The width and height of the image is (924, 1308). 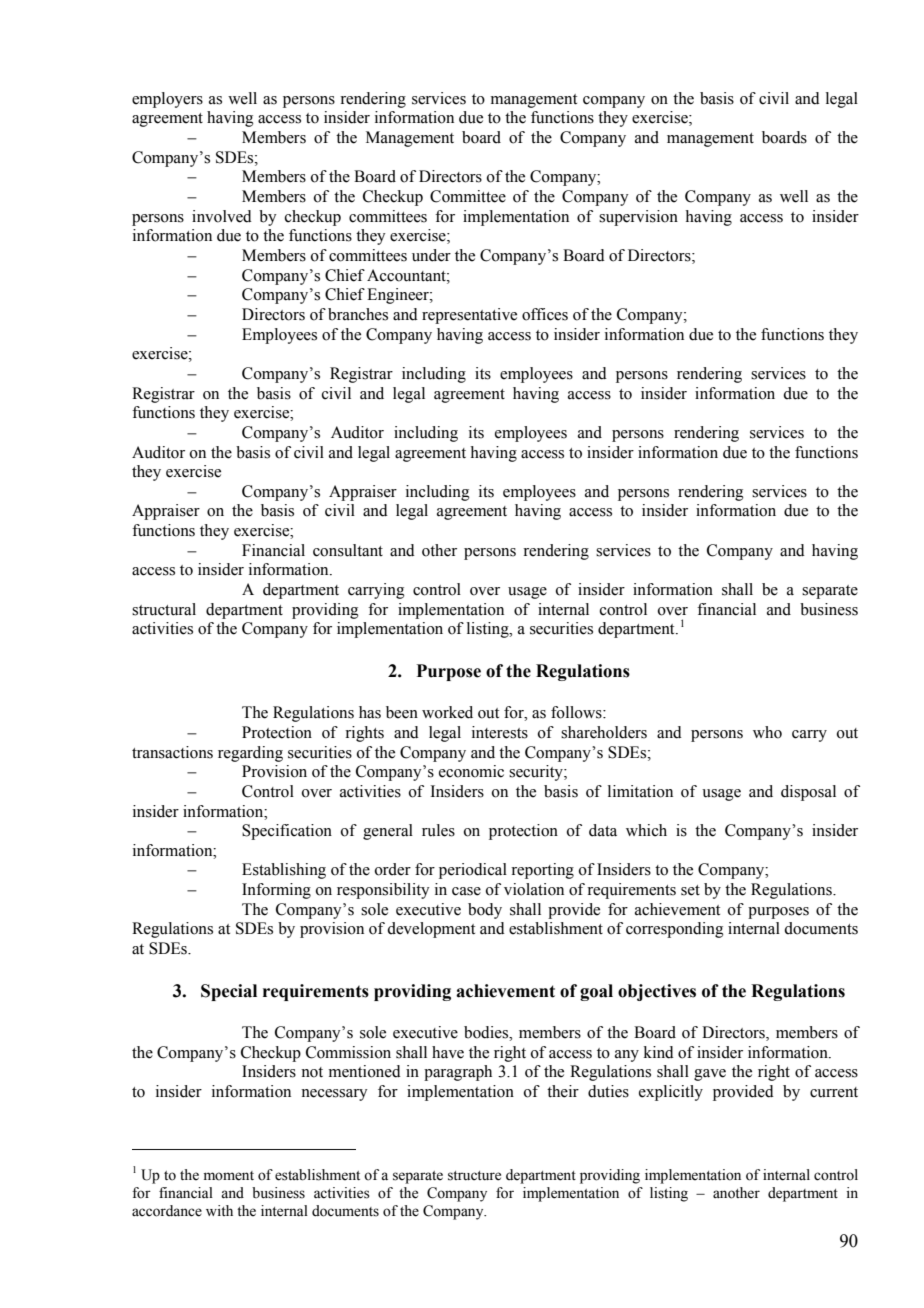 I want to click on representative, so click(x=469, y=316).
